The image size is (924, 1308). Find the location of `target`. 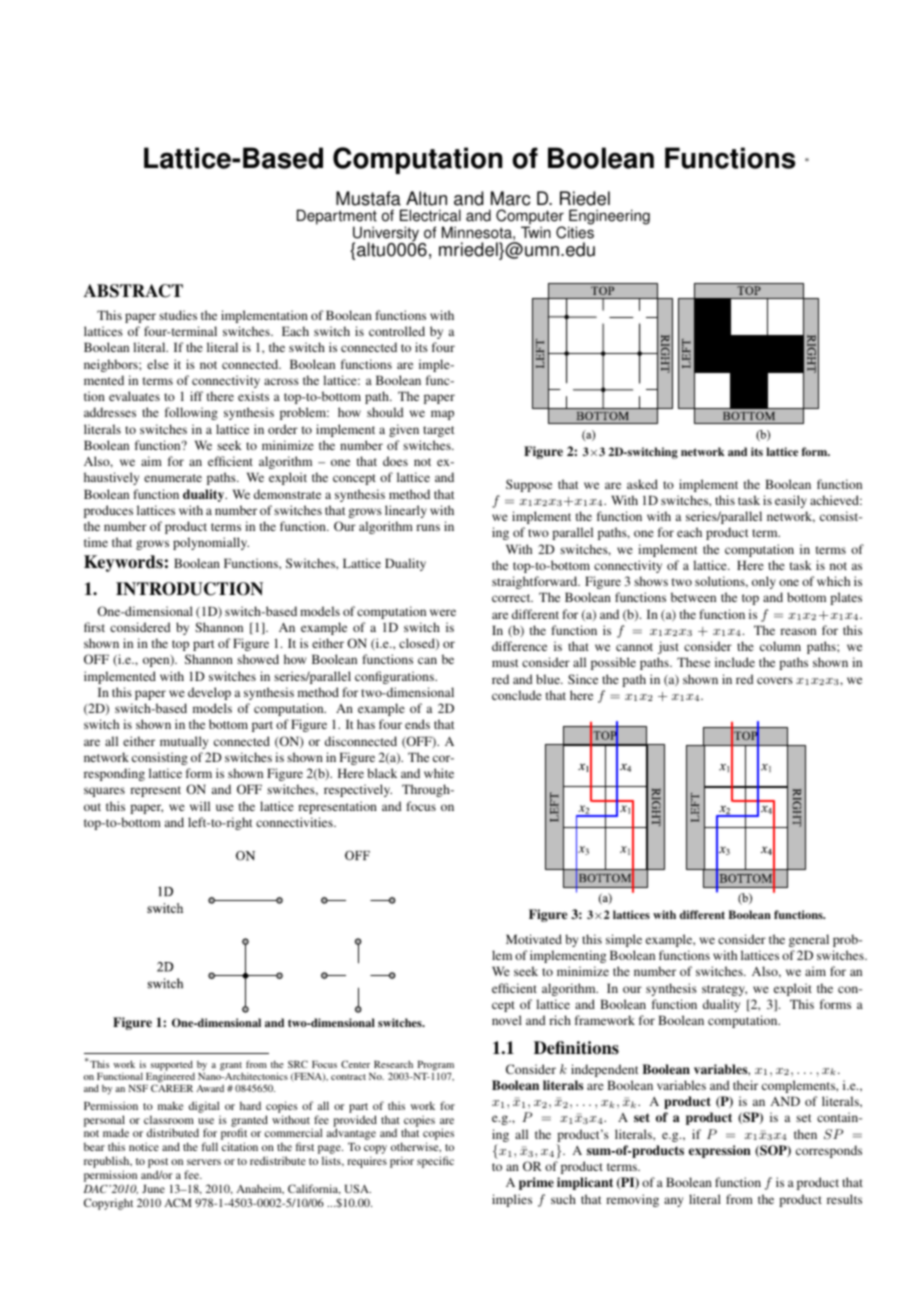

target is located at coordinates (439, 431).
